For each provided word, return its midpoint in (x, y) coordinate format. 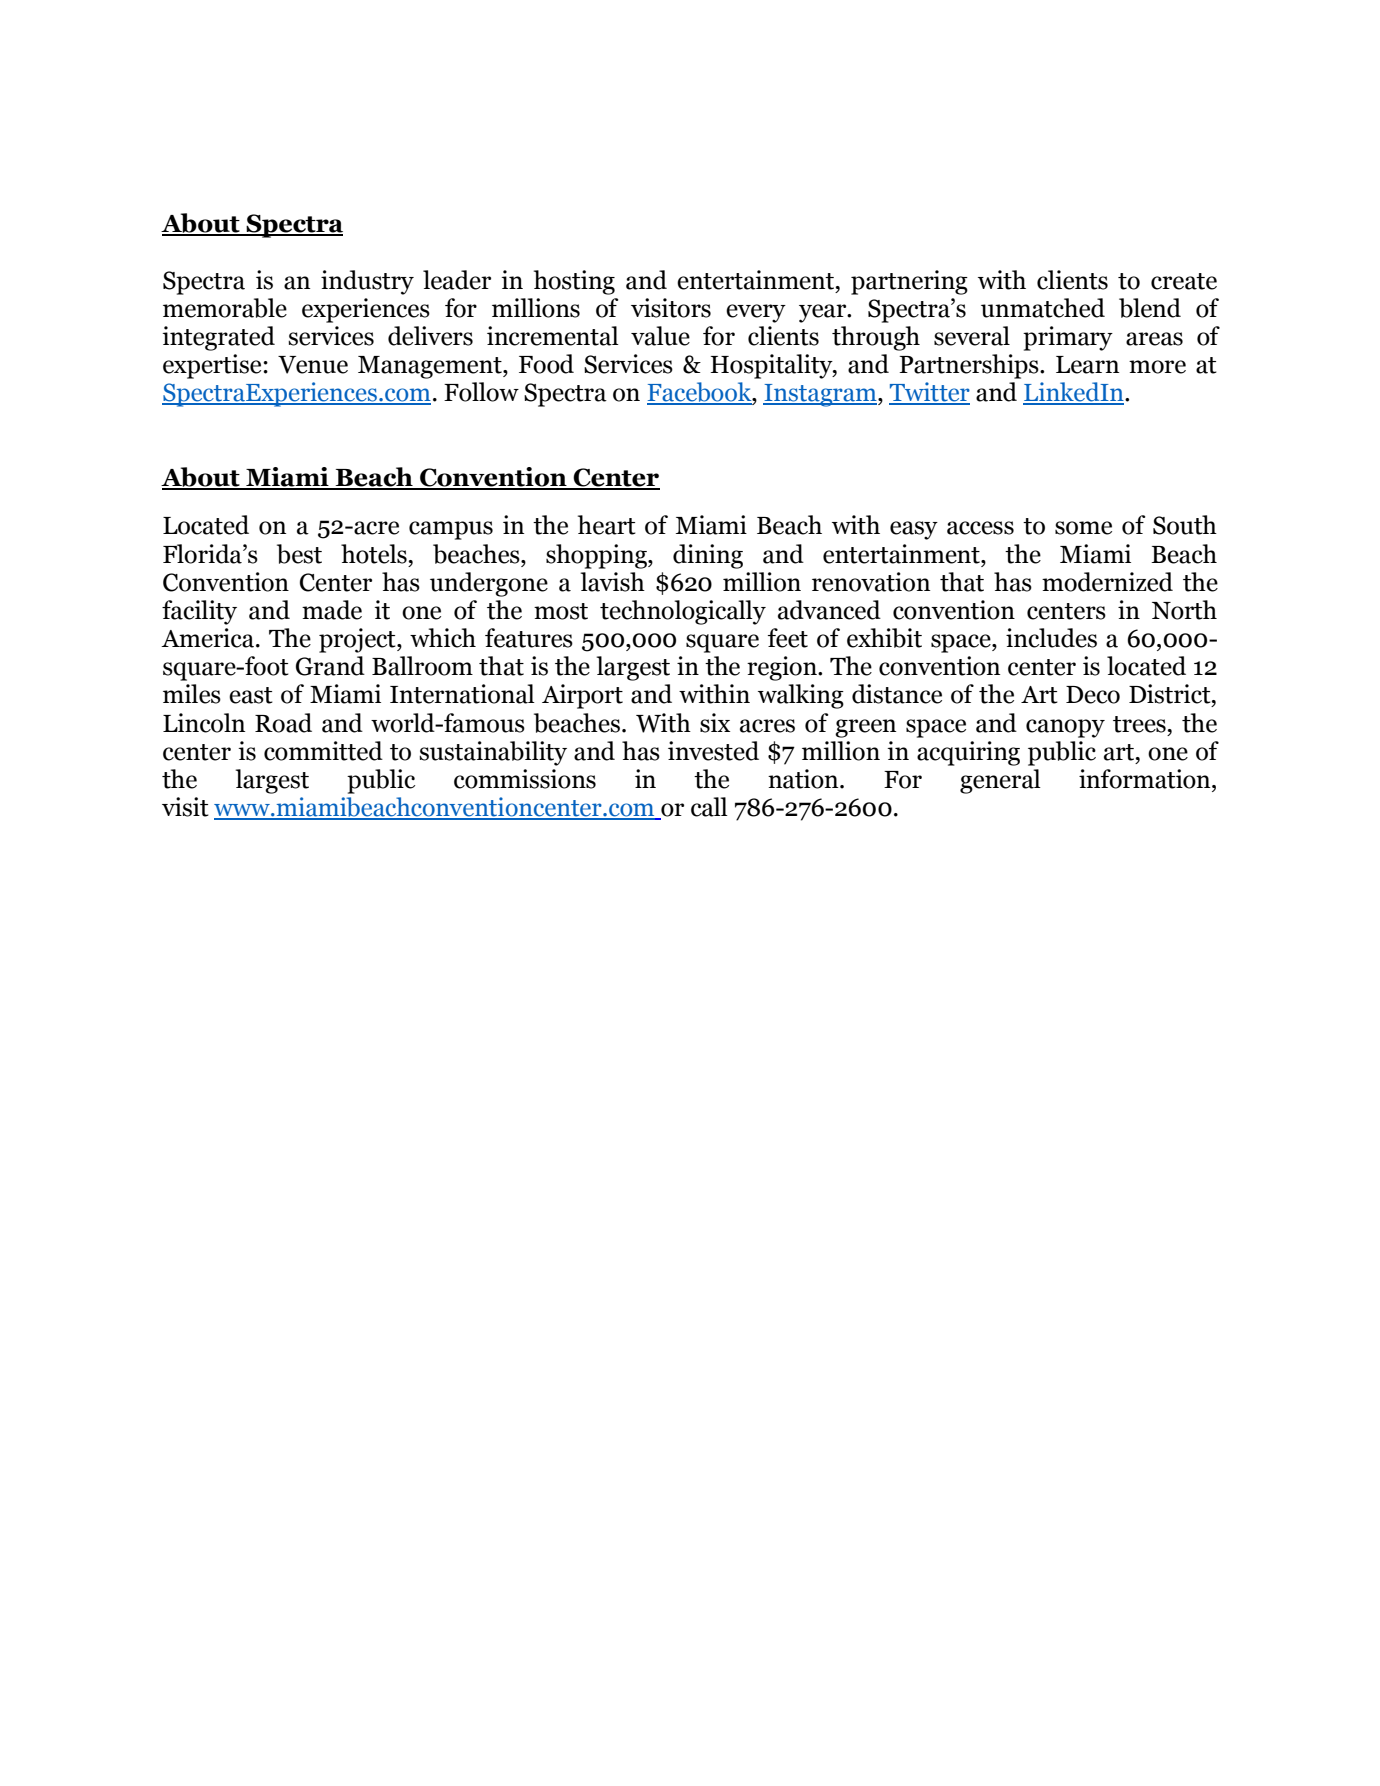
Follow (481, 392)
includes (1051, 638)
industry (367, 282)
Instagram (821, 395)
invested (713, 751)
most (561, 611)
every (756, 313)
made (332, 610)
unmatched (1043, 308)
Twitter (929, 393)
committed (323, 751)
